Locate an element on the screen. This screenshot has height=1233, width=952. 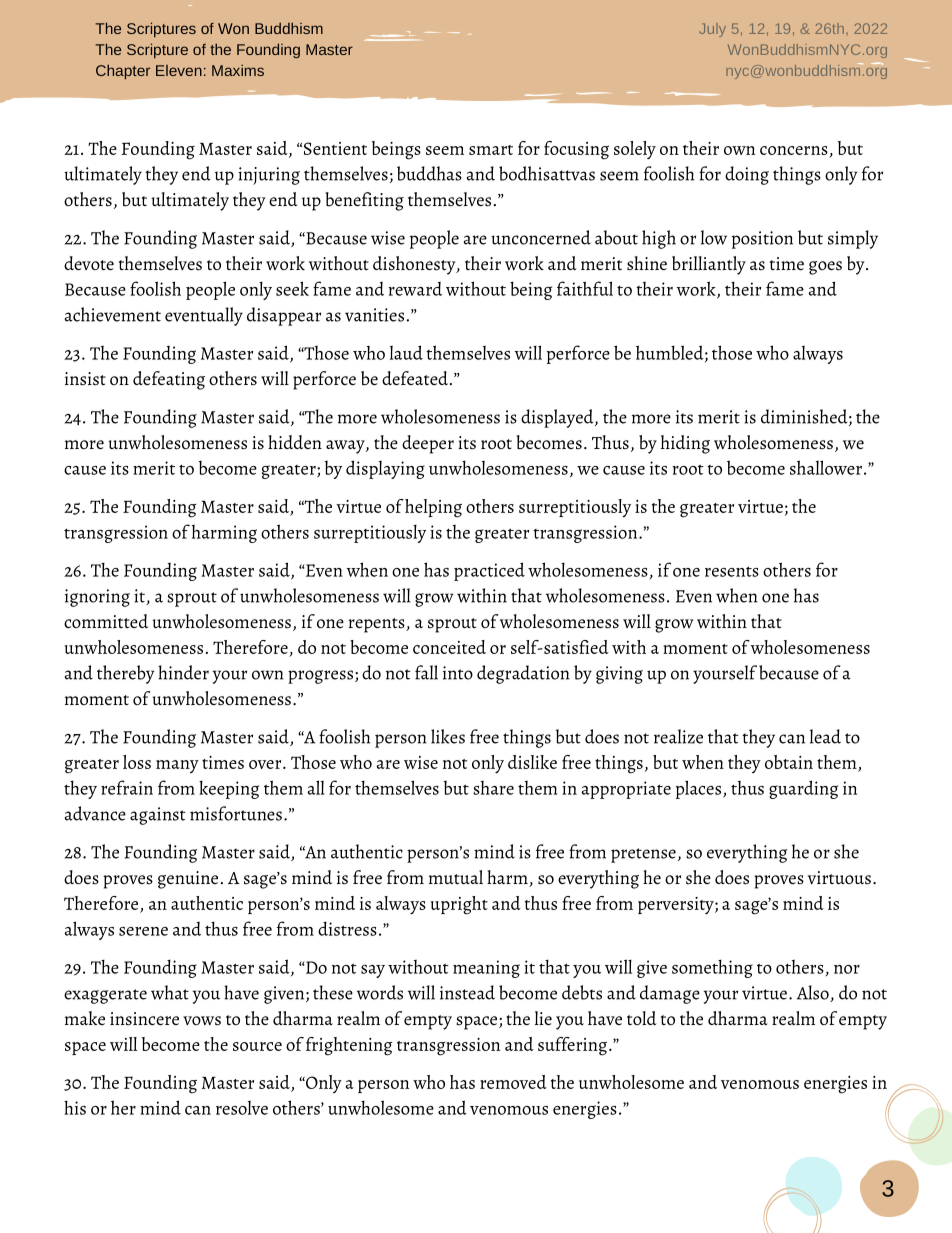
July is located at coordinates (712, 30).
